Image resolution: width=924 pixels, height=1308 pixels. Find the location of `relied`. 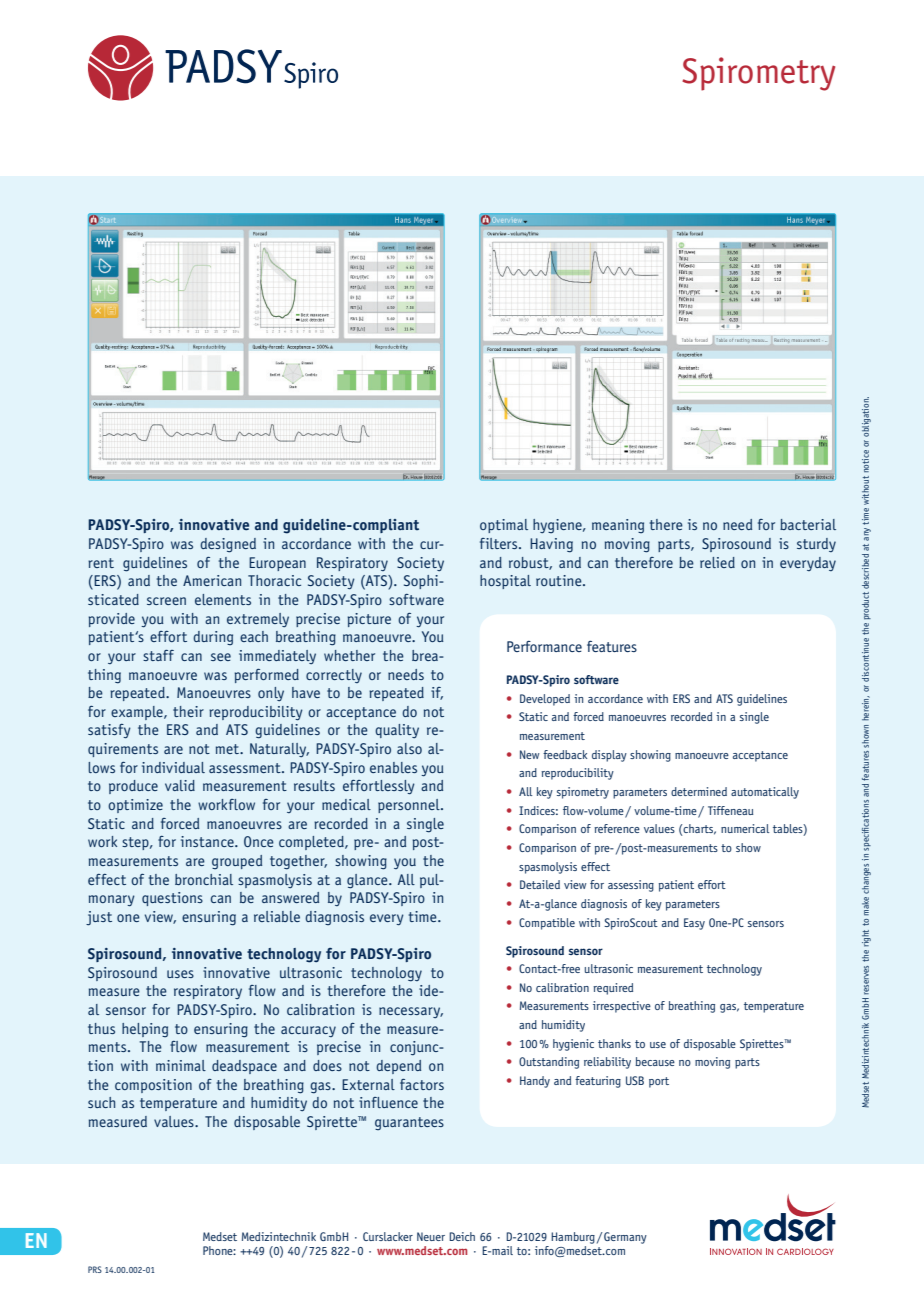

relied is located at coordinates (717, 562).
